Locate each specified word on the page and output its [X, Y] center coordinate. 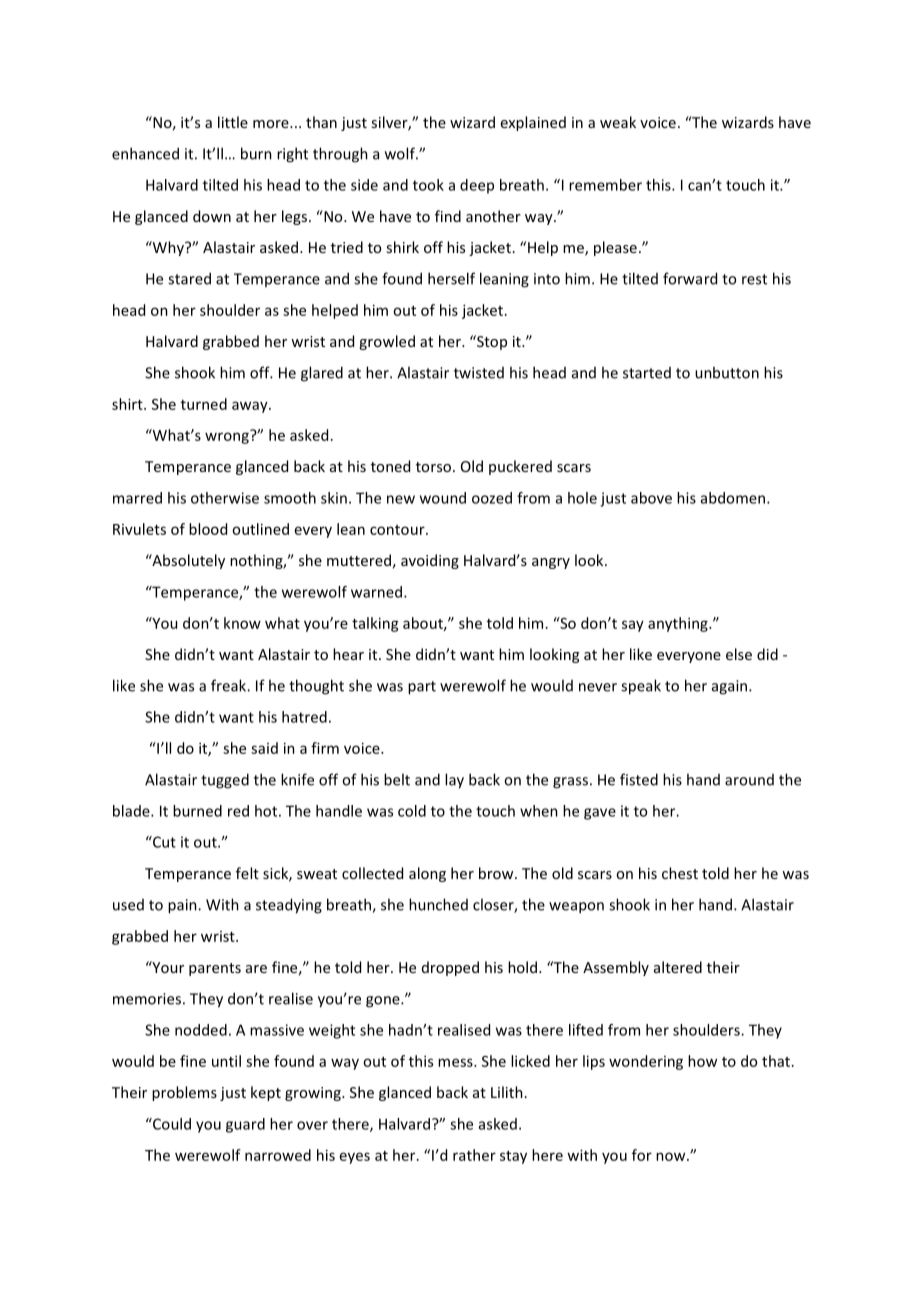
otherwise [225, 498]
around [749, 780]
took [428, 185]
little [233, 122]
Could [171, 1124]
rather [474, 1155]
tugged [225, 781]
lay [454, 781]
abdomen [734, 498]
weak [618, 122]
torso [433, 467]
